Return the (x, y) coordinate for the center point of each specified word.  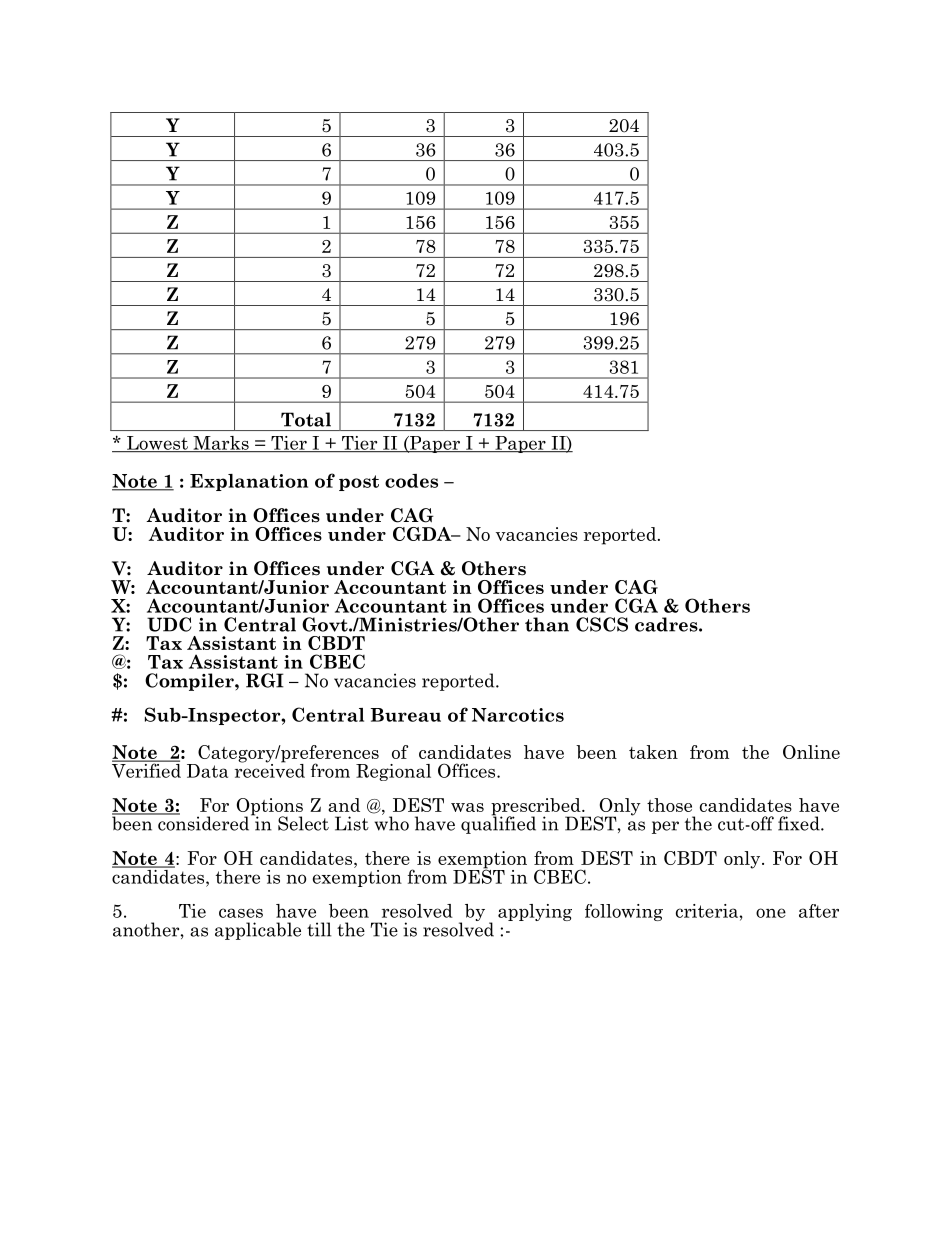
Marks (221, 444)
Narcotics (518, 715)
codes (411, 481)
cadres (667, 624)
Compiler (190, 682)
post (359, 483)
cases (241, 913)
